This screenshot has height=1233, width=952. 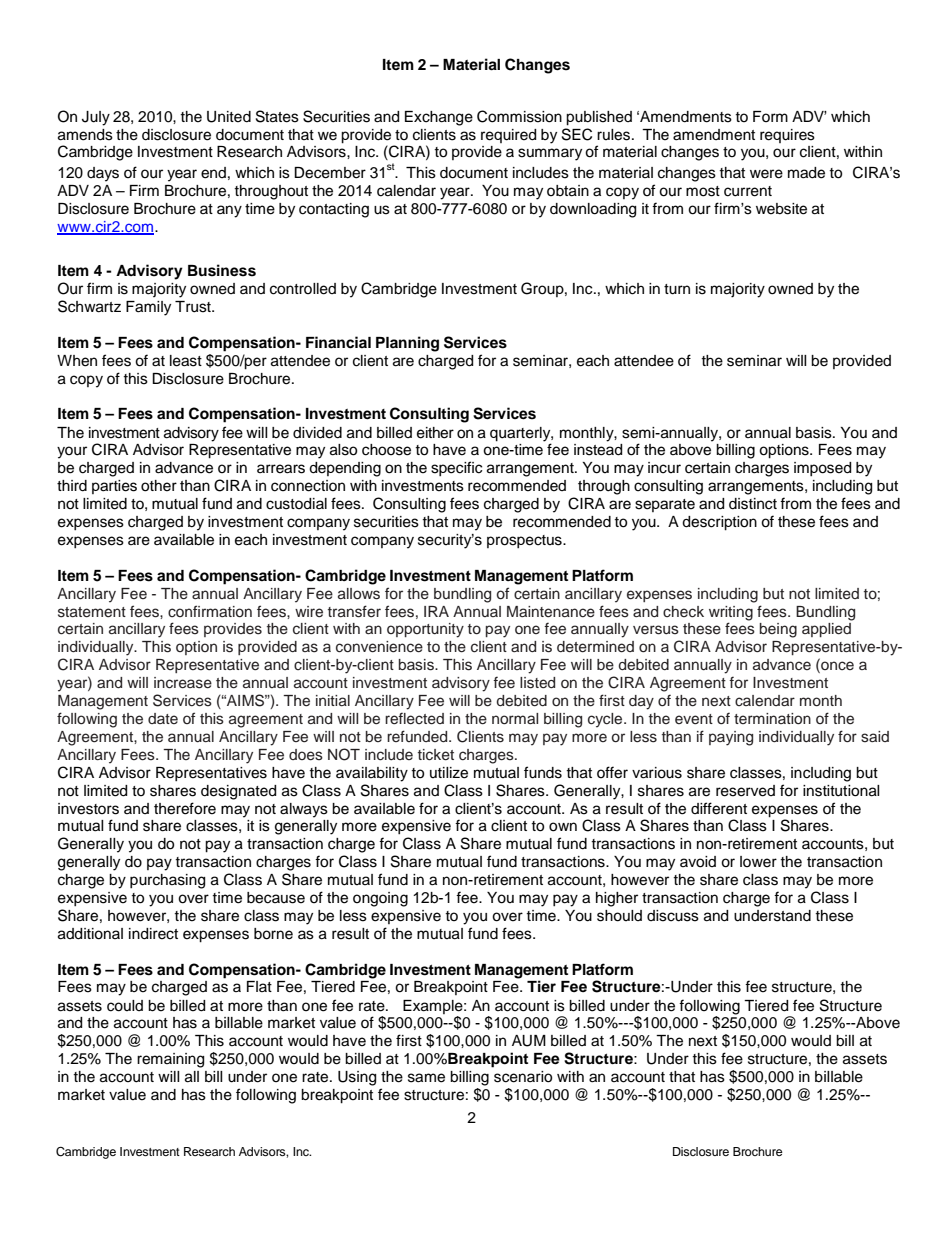 What do you see at coordinates (185, 808) in the screenshot?
I see `therefore` at bounding box center [185, 808].
